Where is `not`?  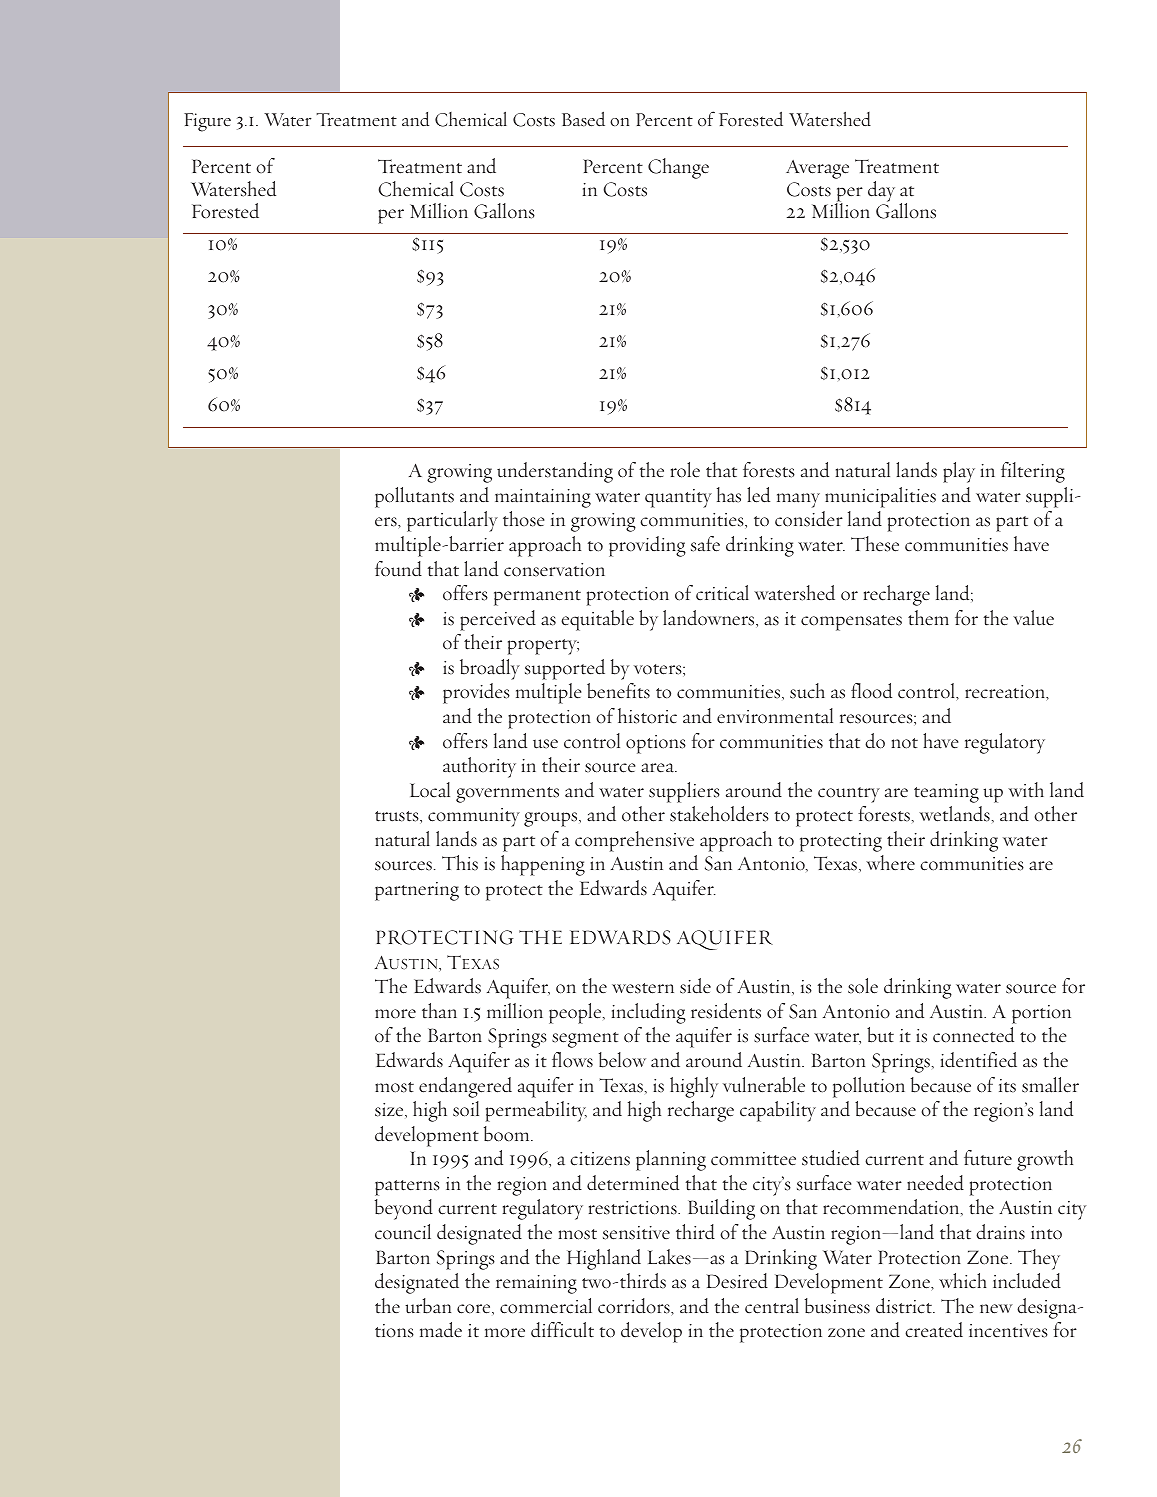
not is located at coordinates (905, 743).
